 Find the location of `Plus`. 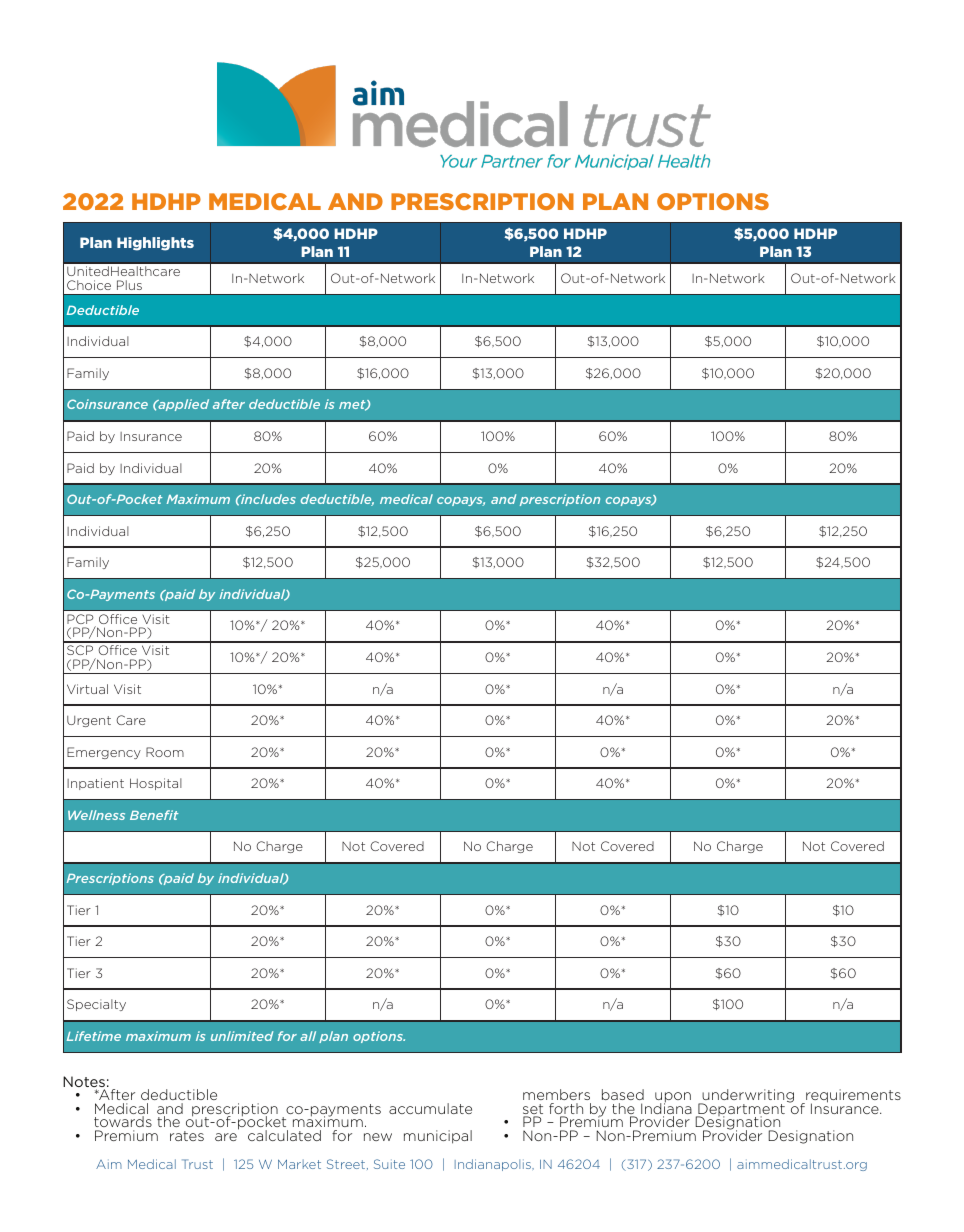

Plus is located at coordinates (129, 285).
